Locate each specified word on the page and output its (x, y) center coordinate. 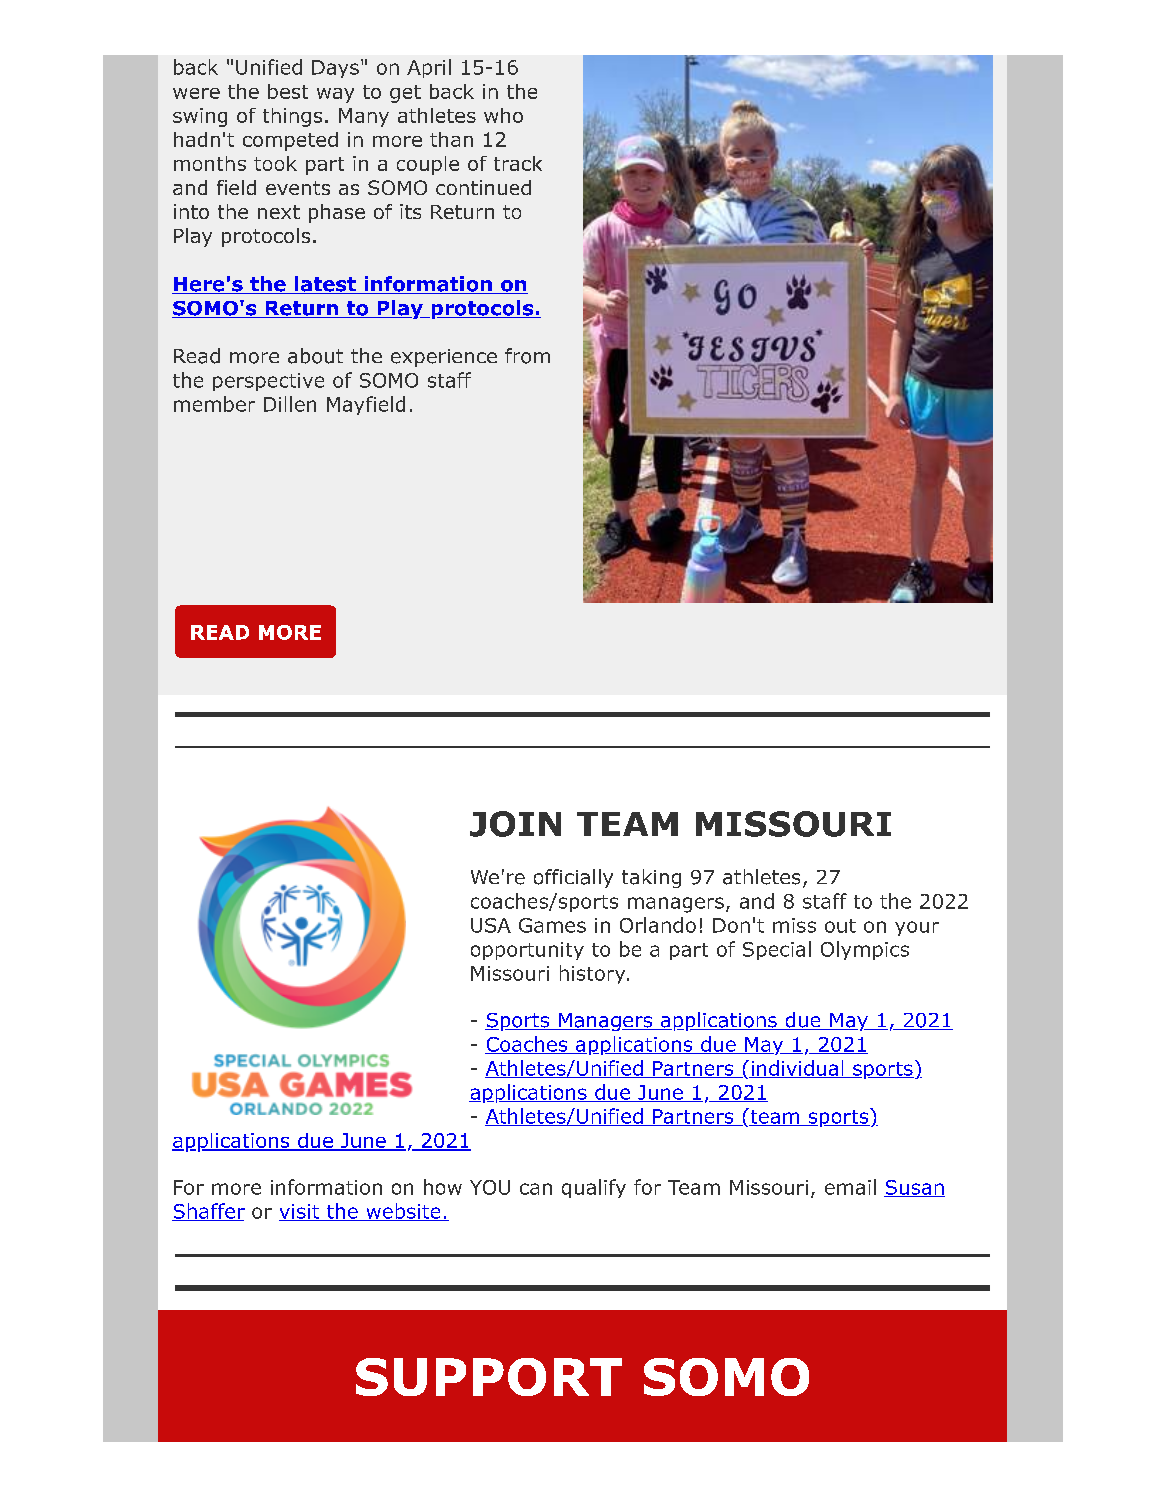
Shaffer (208, 1212)
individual (797, 1069)
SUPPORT (489, 1377)
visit (300, 1212)
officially (573, 878)
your (917, 928)
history (594, 974)
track (518, 163)
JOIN (515, 824)
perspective (268, 382)
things (292, 117)
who (503, 115)
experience (444, 358)
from (527, 356)
